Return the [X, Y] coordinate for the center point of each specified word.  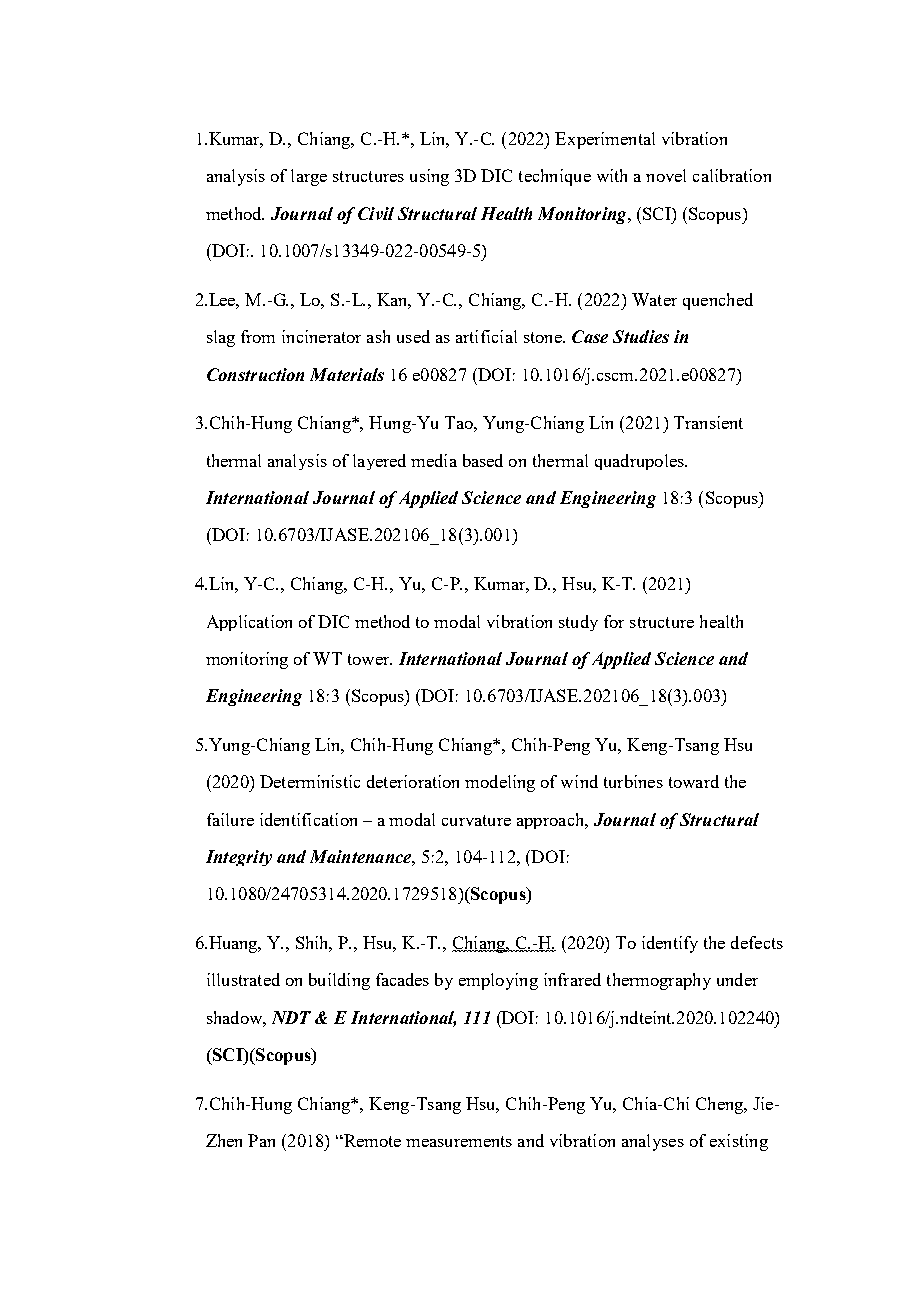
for [614, 621]
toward [694, 781]
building [339, 981]
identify [670, 944]
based [483, 460]
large [309, 177]
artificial [486, 336]
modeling [500, 783]
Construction [255, 374]
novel [666, 175]
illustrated [243, 979]
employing [498, 981]
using [429, 177]
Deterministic [310, 781]
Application [249, 623]
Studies [641, 336]
